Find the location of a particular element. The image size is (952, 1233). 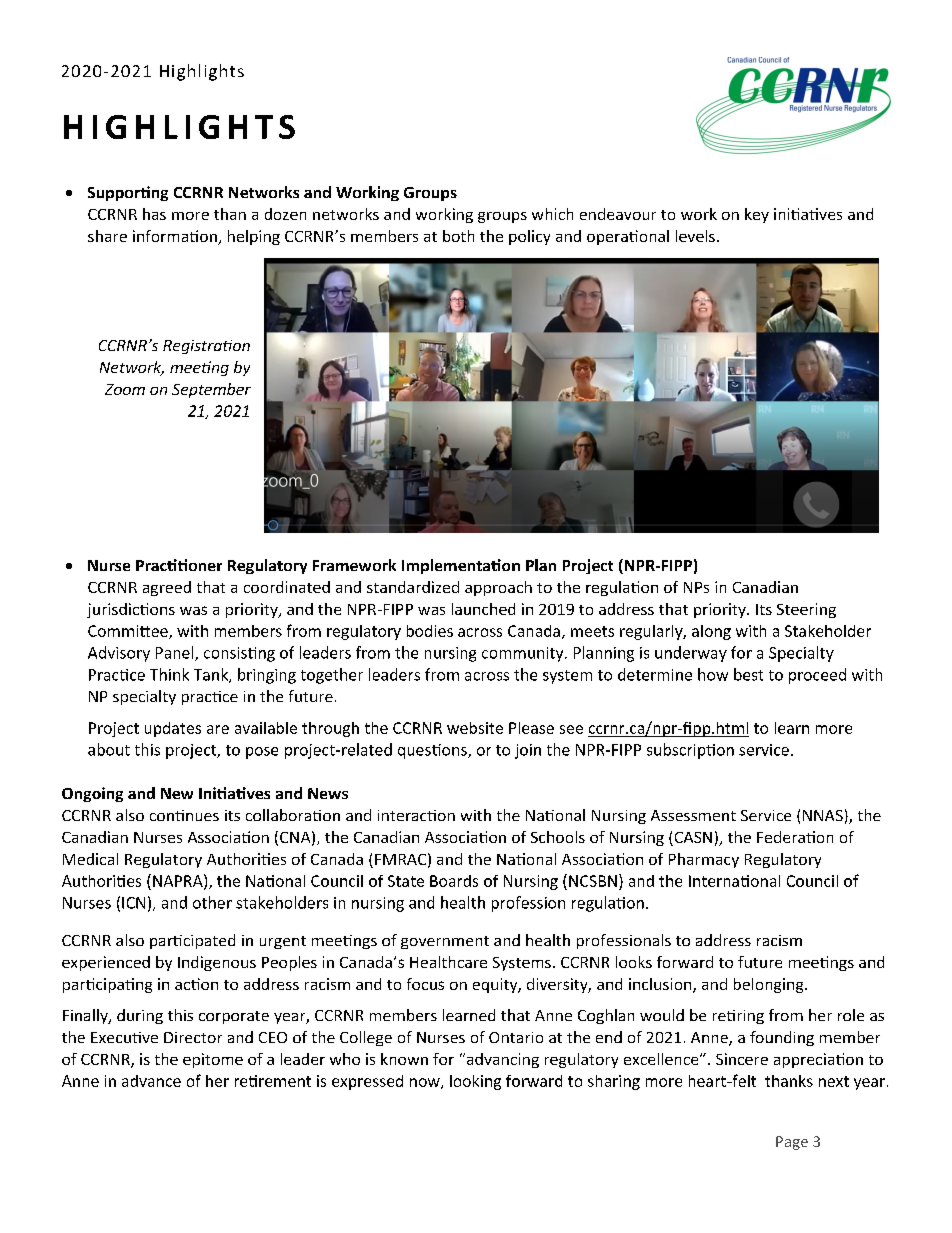

advance is located at coordinates (151, 1081).
